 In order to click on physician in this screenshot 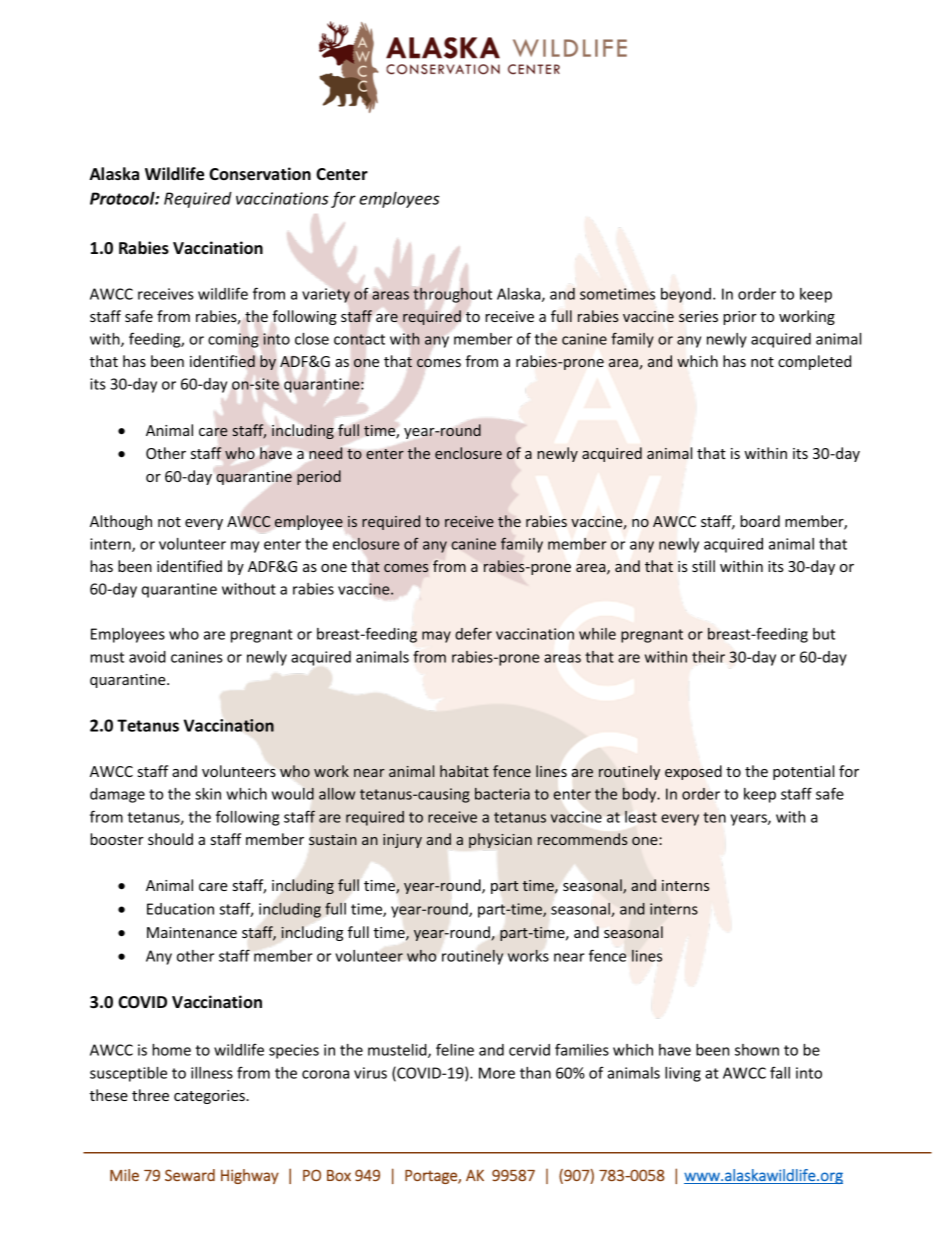, I will do `click(500, 840)`.
